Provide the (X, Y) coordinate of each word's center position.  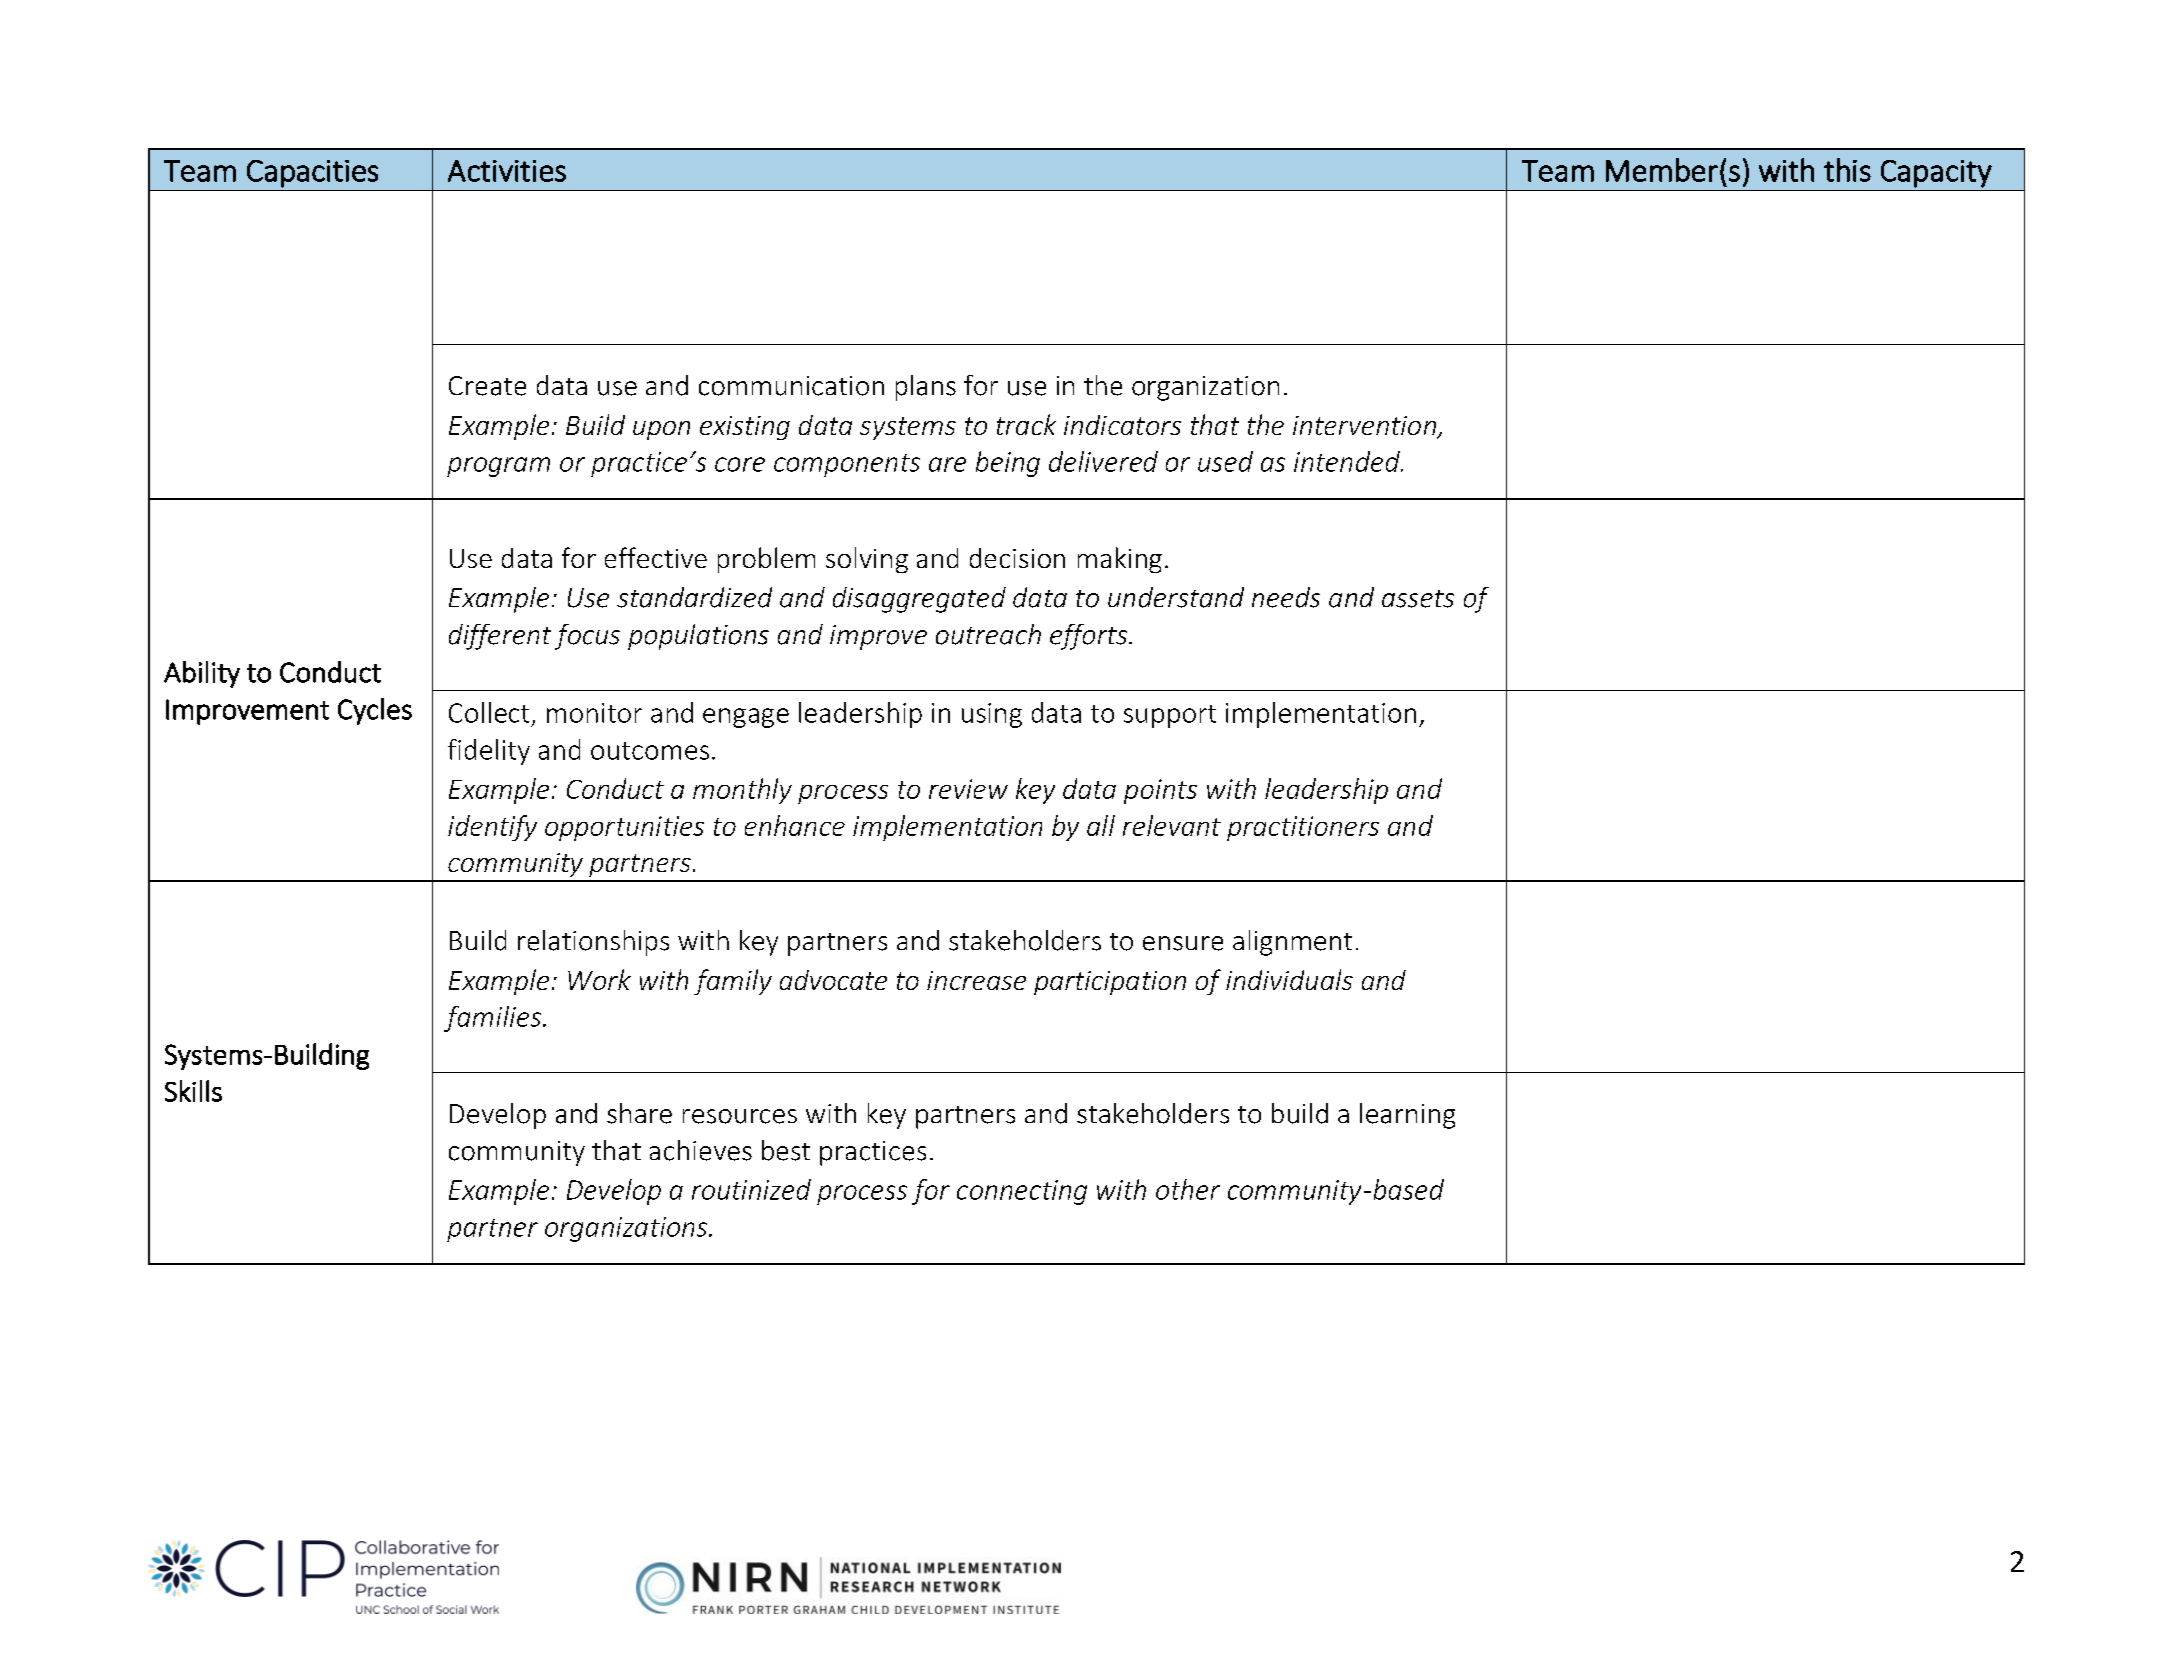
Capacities (312, 174)
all (1101, 825)
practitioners (1303, 828)
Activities (507, 171)
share (639, 1113)
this (1847, 170)
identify (492, 828)
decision (1017, 558)
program (498, 467)
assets (1418, 599)
